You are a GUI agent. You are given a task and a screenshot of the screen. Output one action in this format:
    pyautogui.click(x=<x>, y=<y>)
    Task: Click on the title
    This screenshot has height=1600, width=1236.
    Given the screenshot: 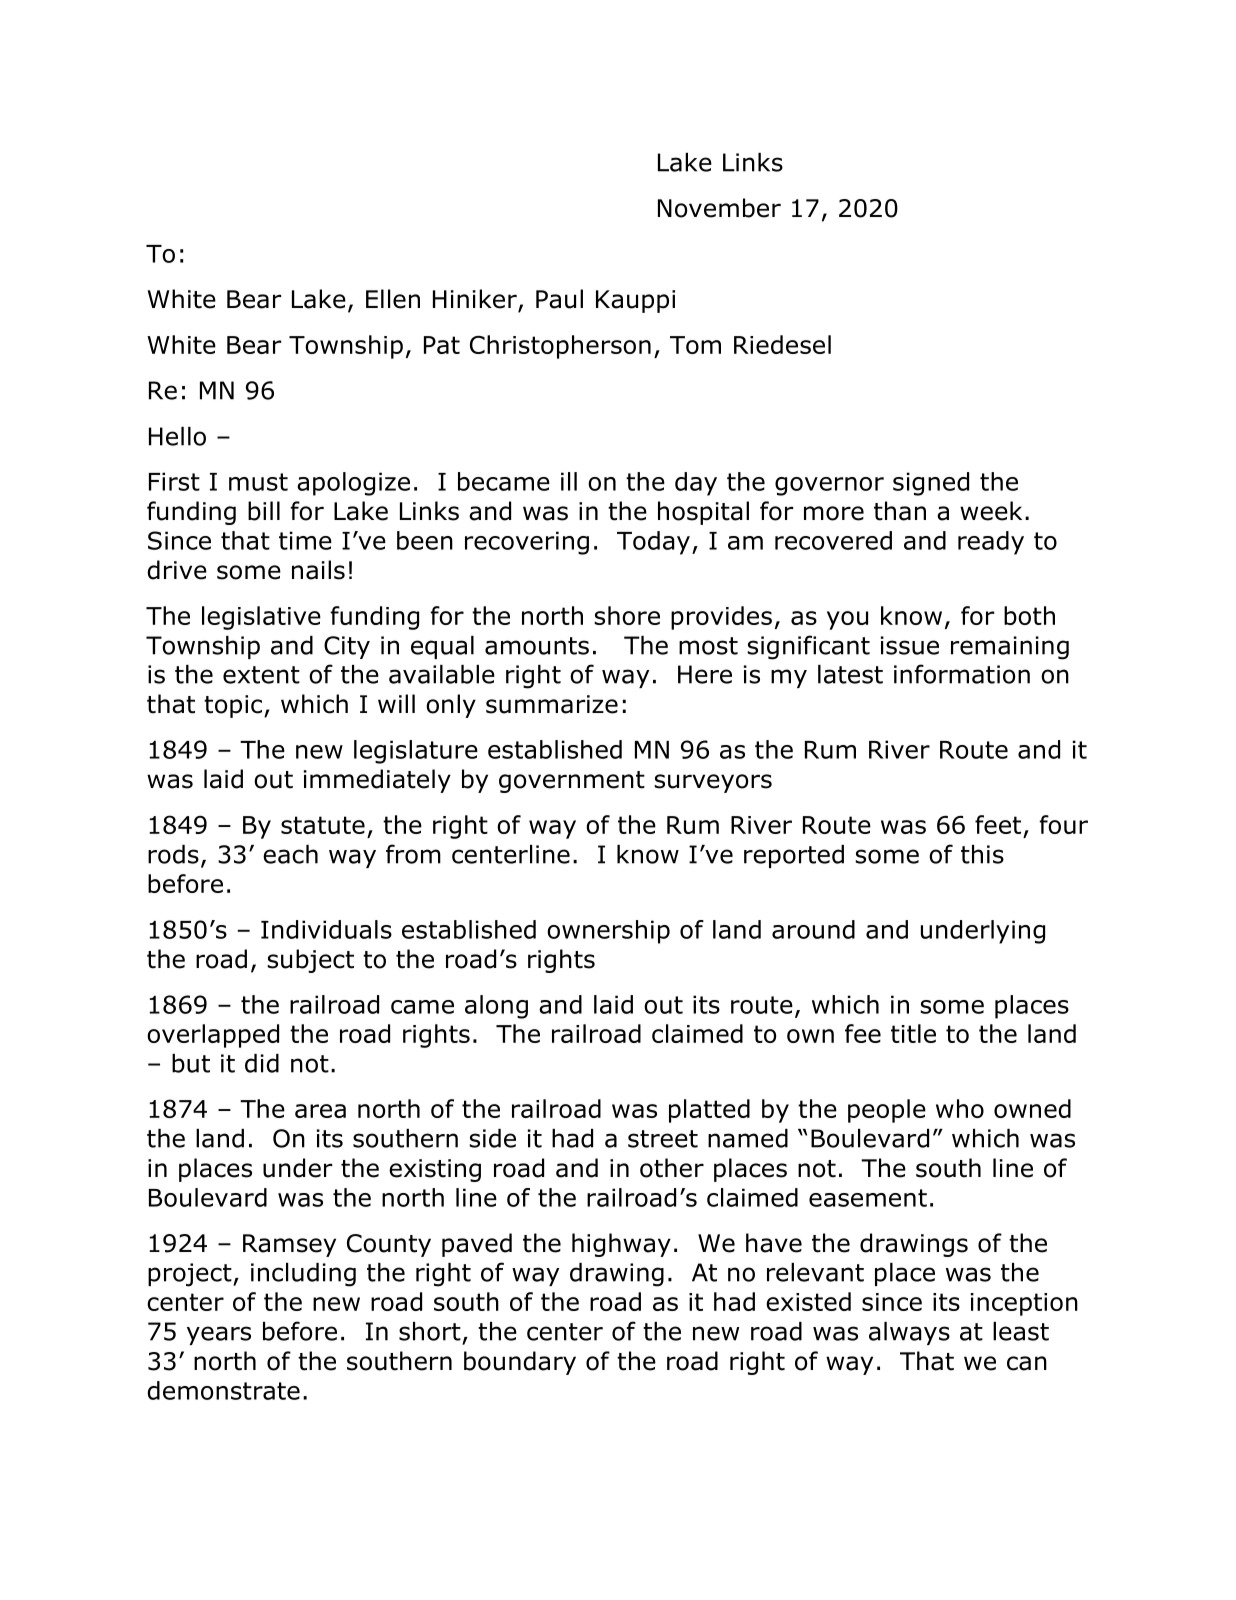 What is the action you would take?
    pyautogui.click(x=913, y=1033)
